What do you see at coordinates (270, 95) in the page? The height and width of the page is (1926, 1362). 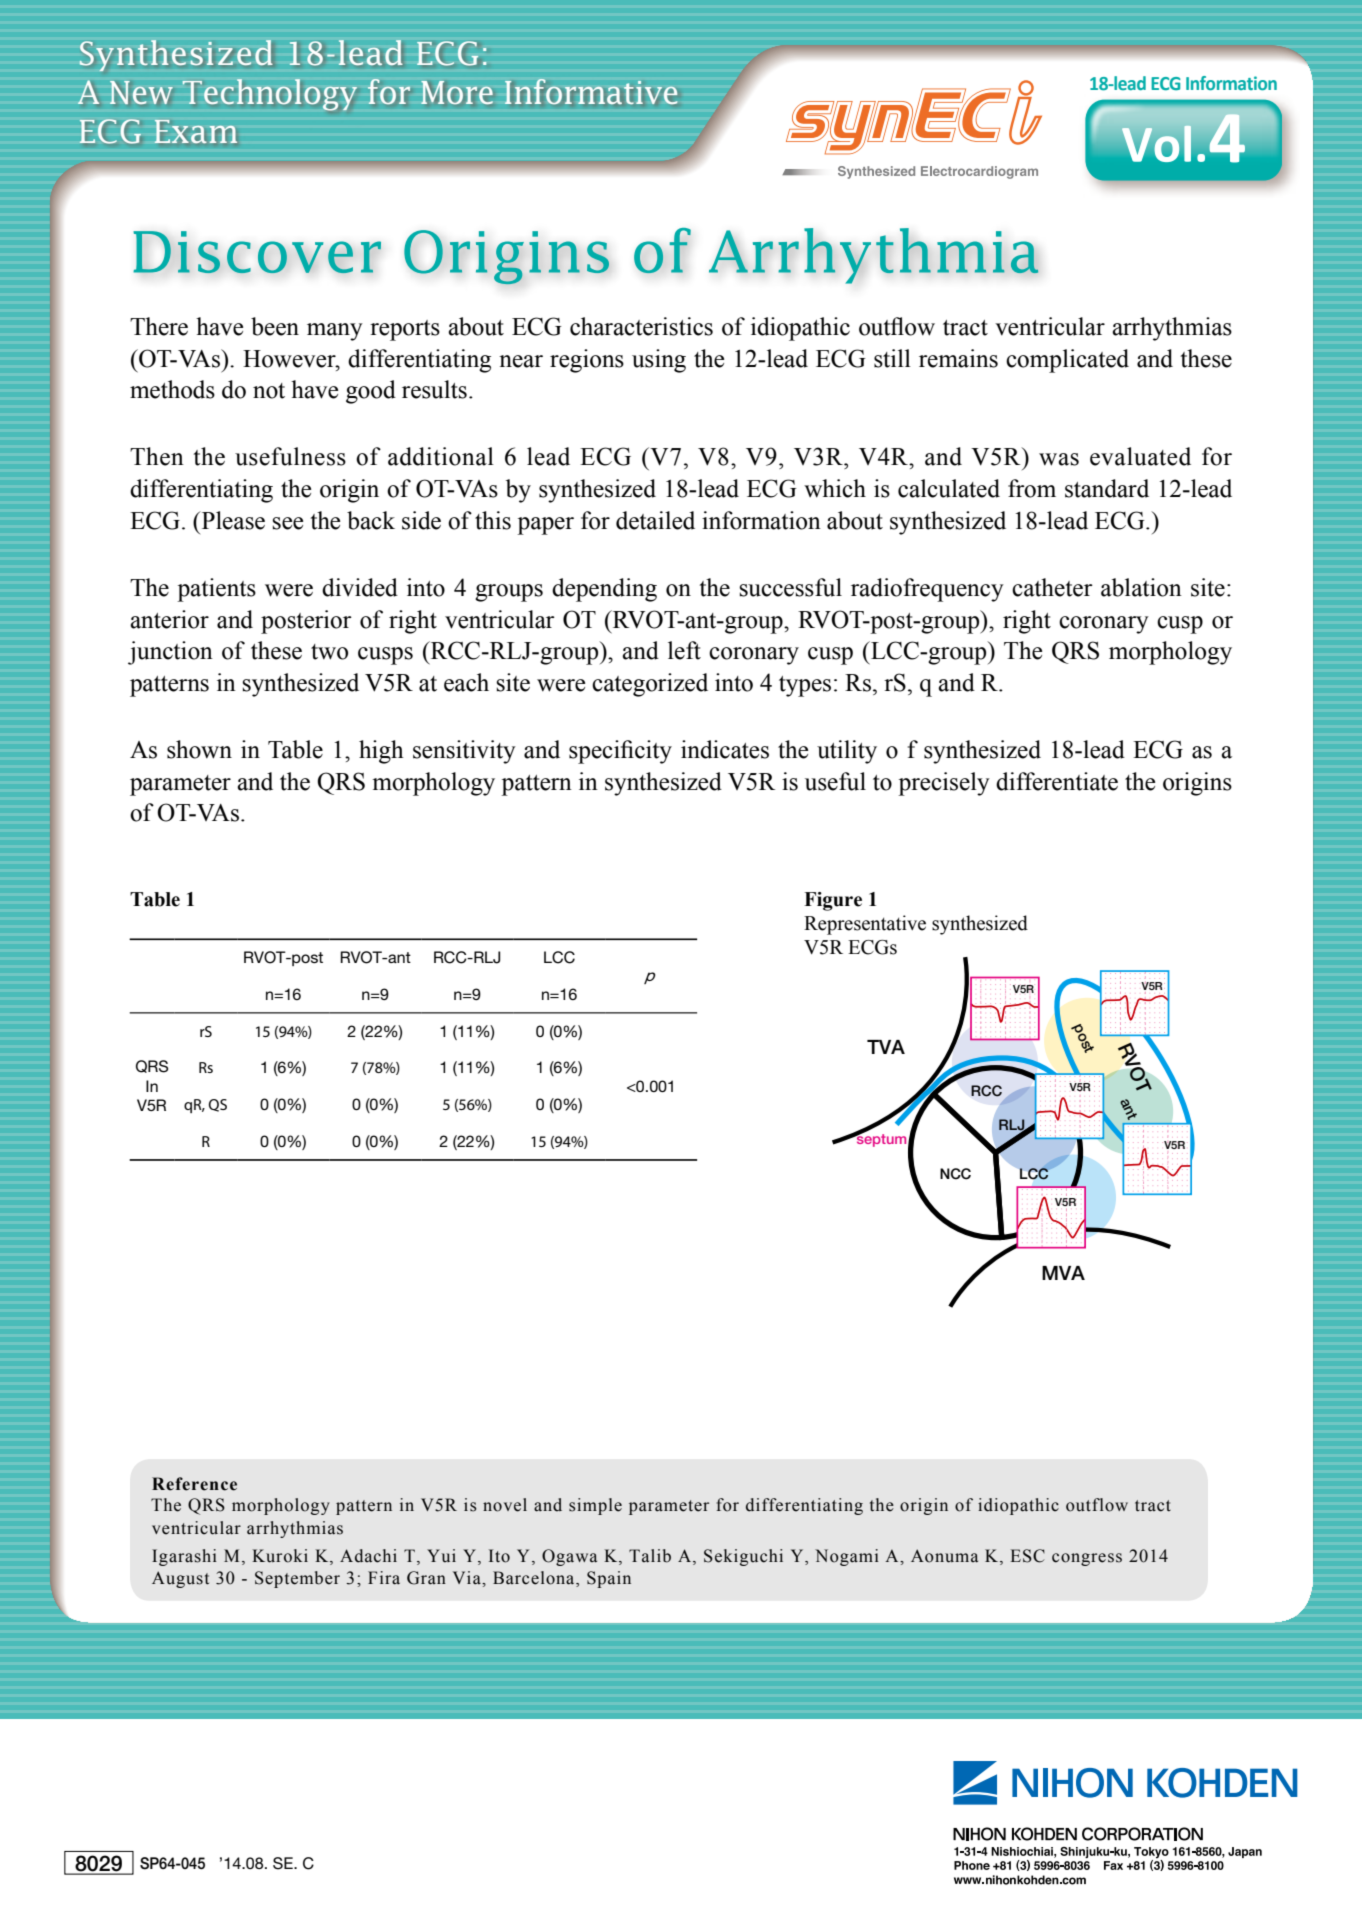 I see `Technology` at bounding box center [270, 95].
